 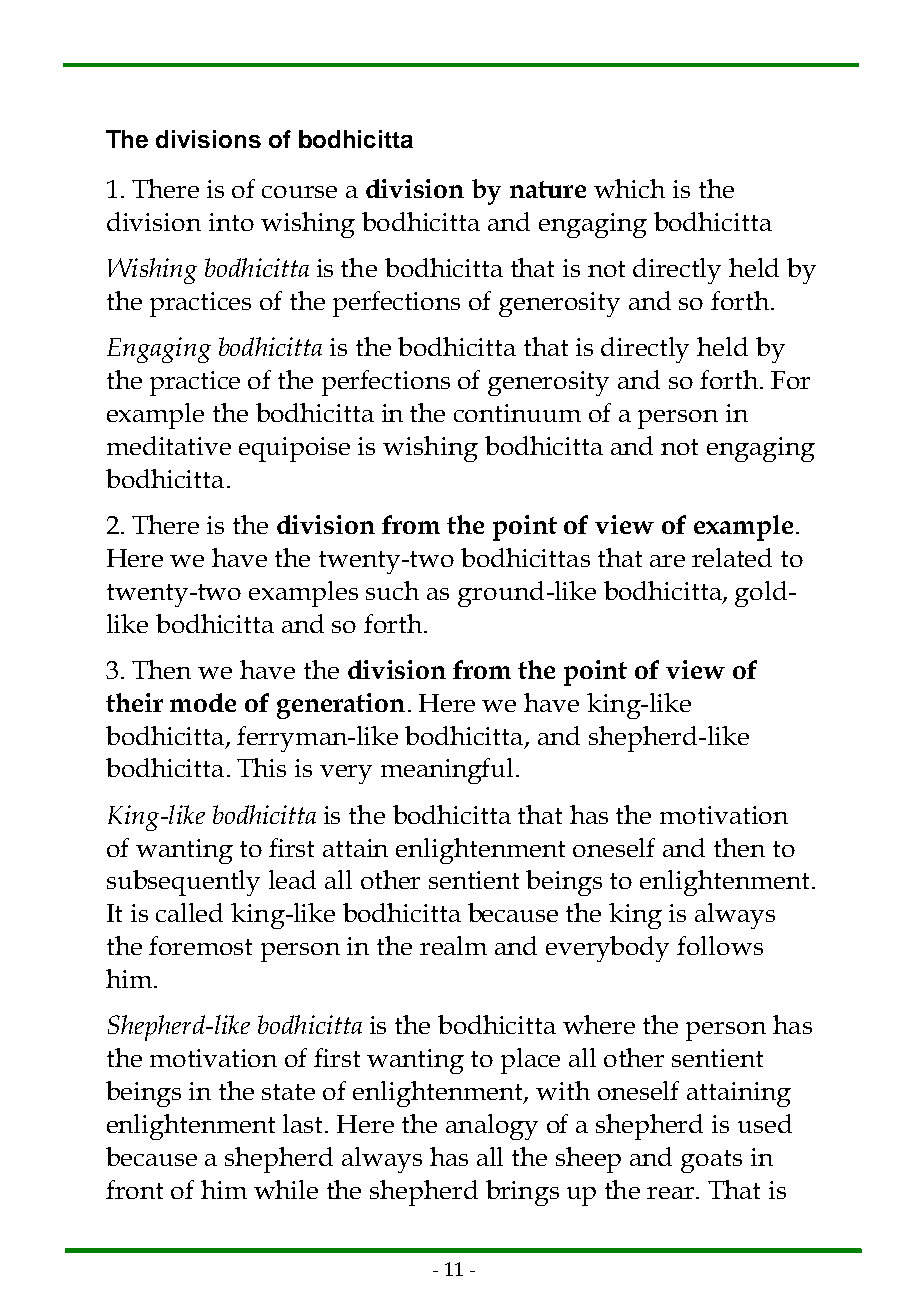 I want to click on which, so click(x=629, y=188).
